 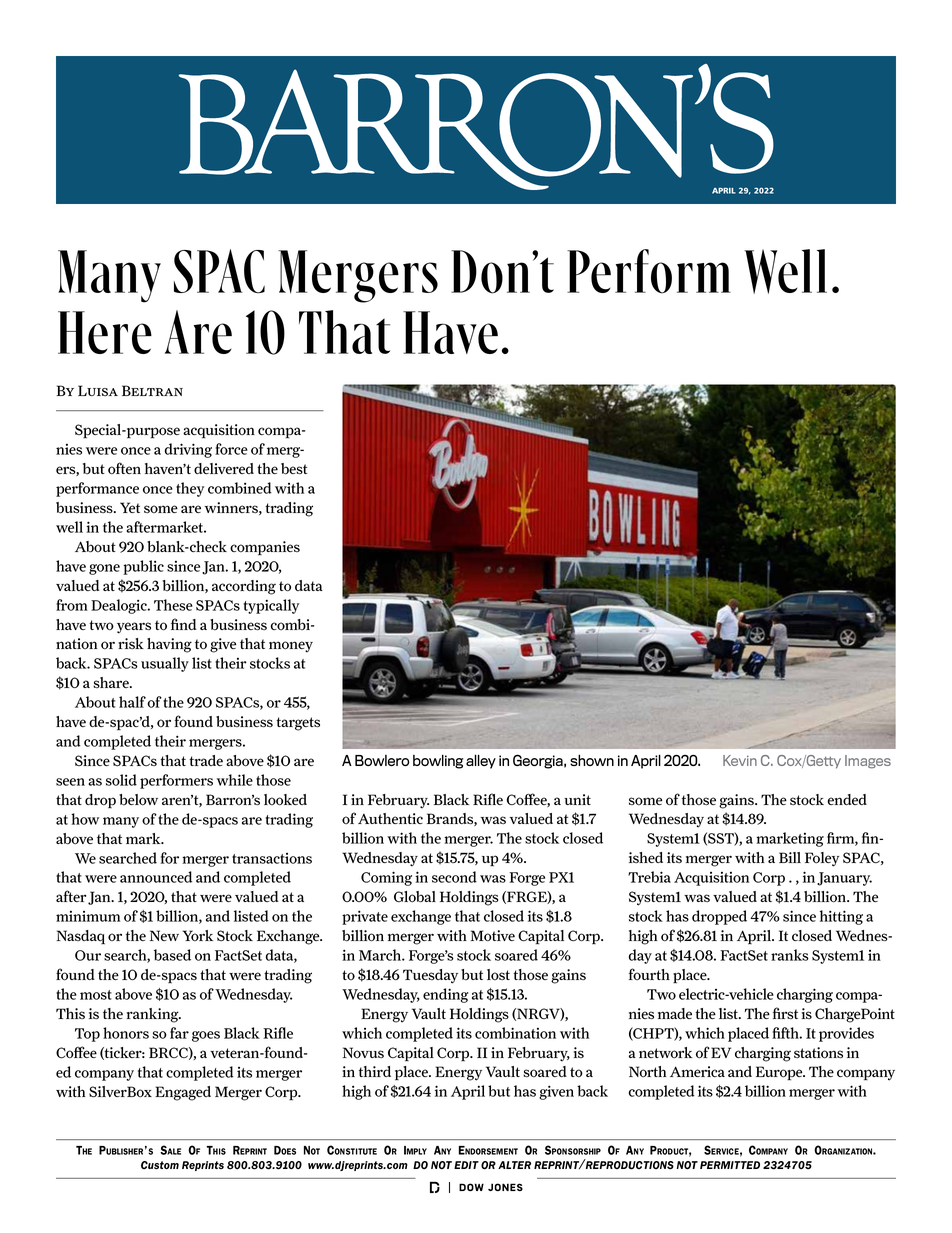 I want to click on typically, so click(x=271, y=606).
